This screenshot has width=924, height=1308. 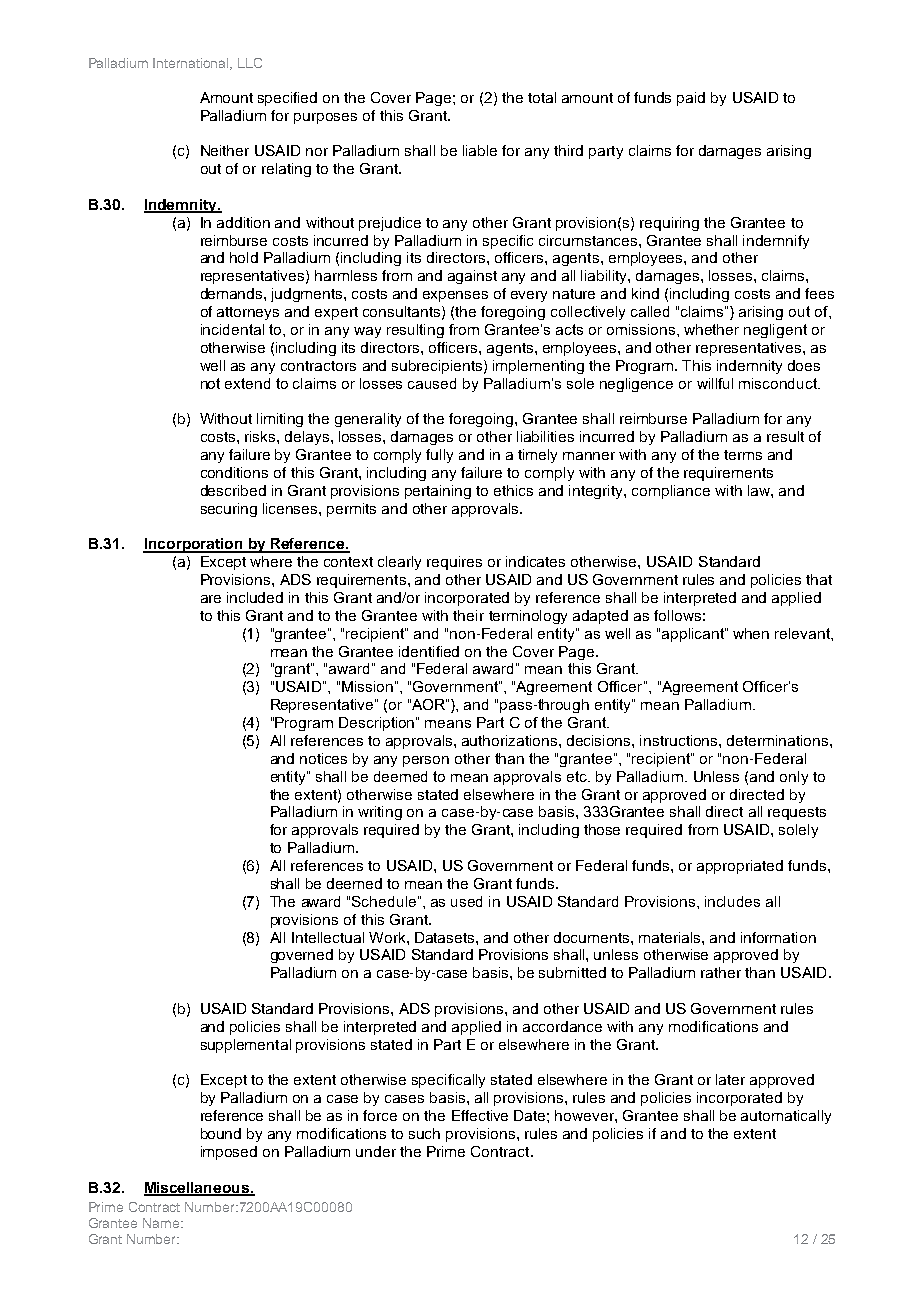 What do you see at coordinates (229, 1153) in the screenshot?
I see `imposed` at bounding box center [229, 1153].
